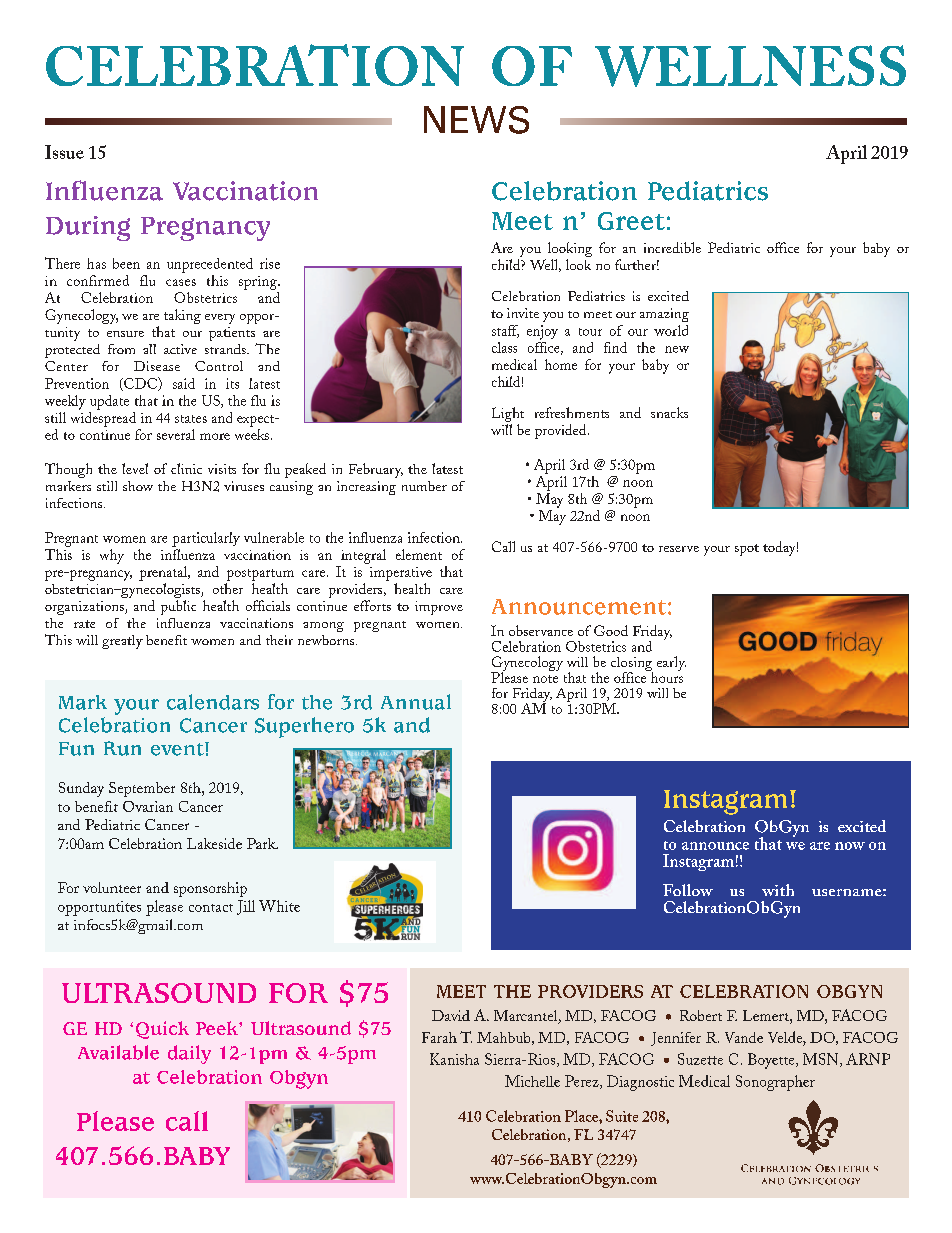 The height and width of the screenshot is (1233, 952). Describe the element at coordinates (669, 412) in the screenshot. I see `snacks` at that location.
